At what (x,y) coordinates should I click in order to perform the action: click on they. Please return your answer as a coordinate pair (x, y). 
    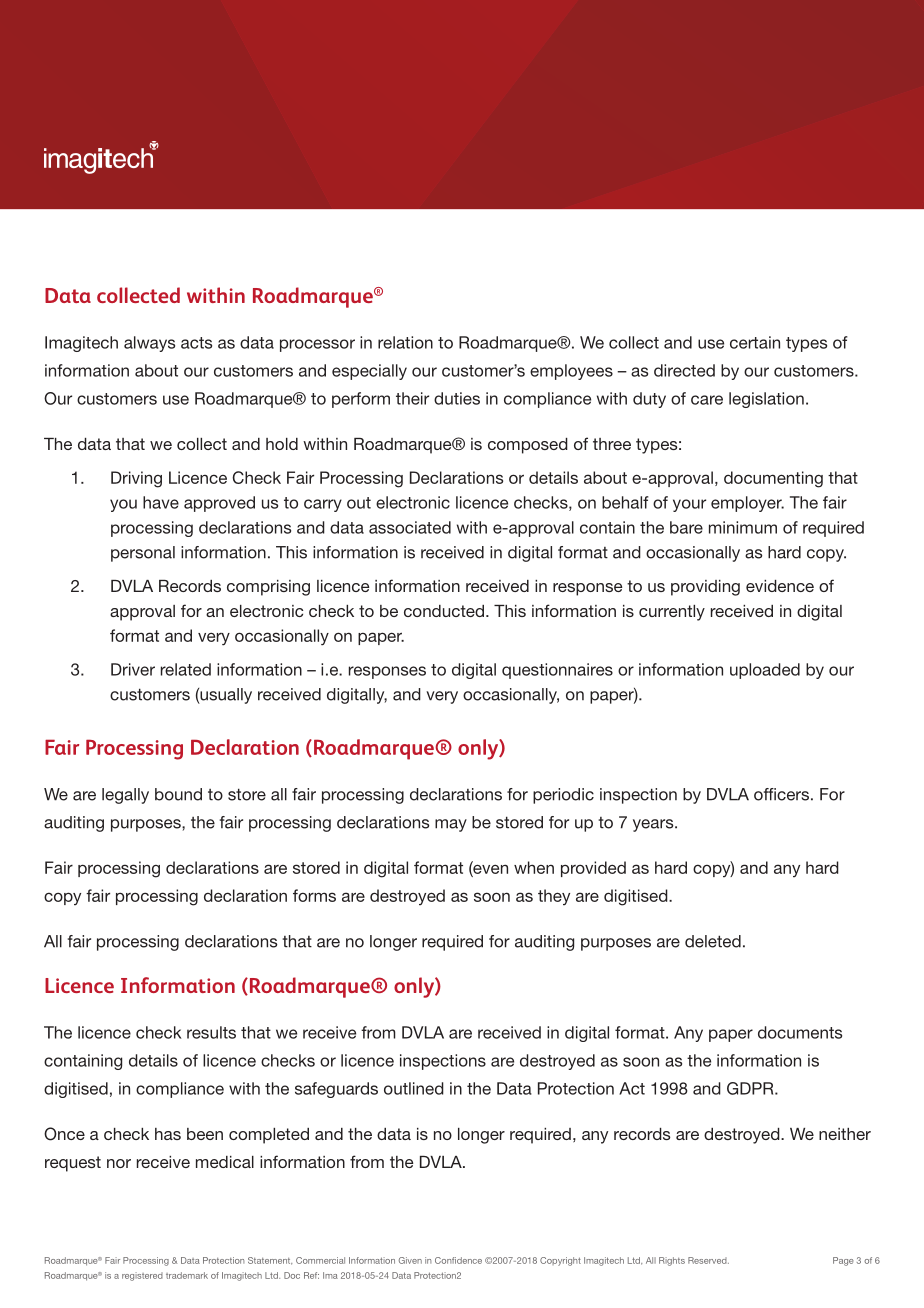
    Looking at the image, I should click on (554, 897).
